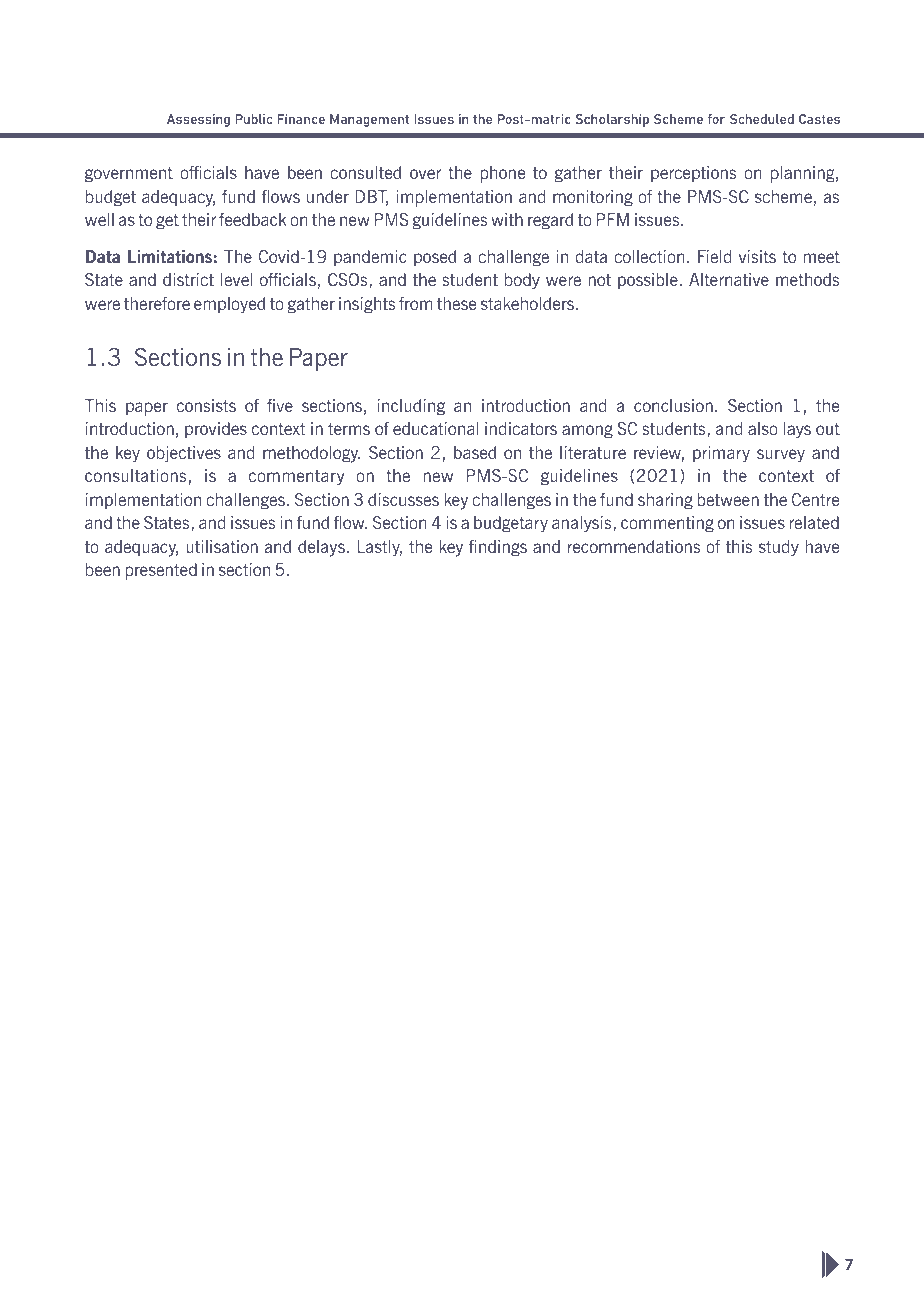  What do you see at coordinates (763, 428) in the screenshot?
I see `also` at bounding box center [763, 428].
